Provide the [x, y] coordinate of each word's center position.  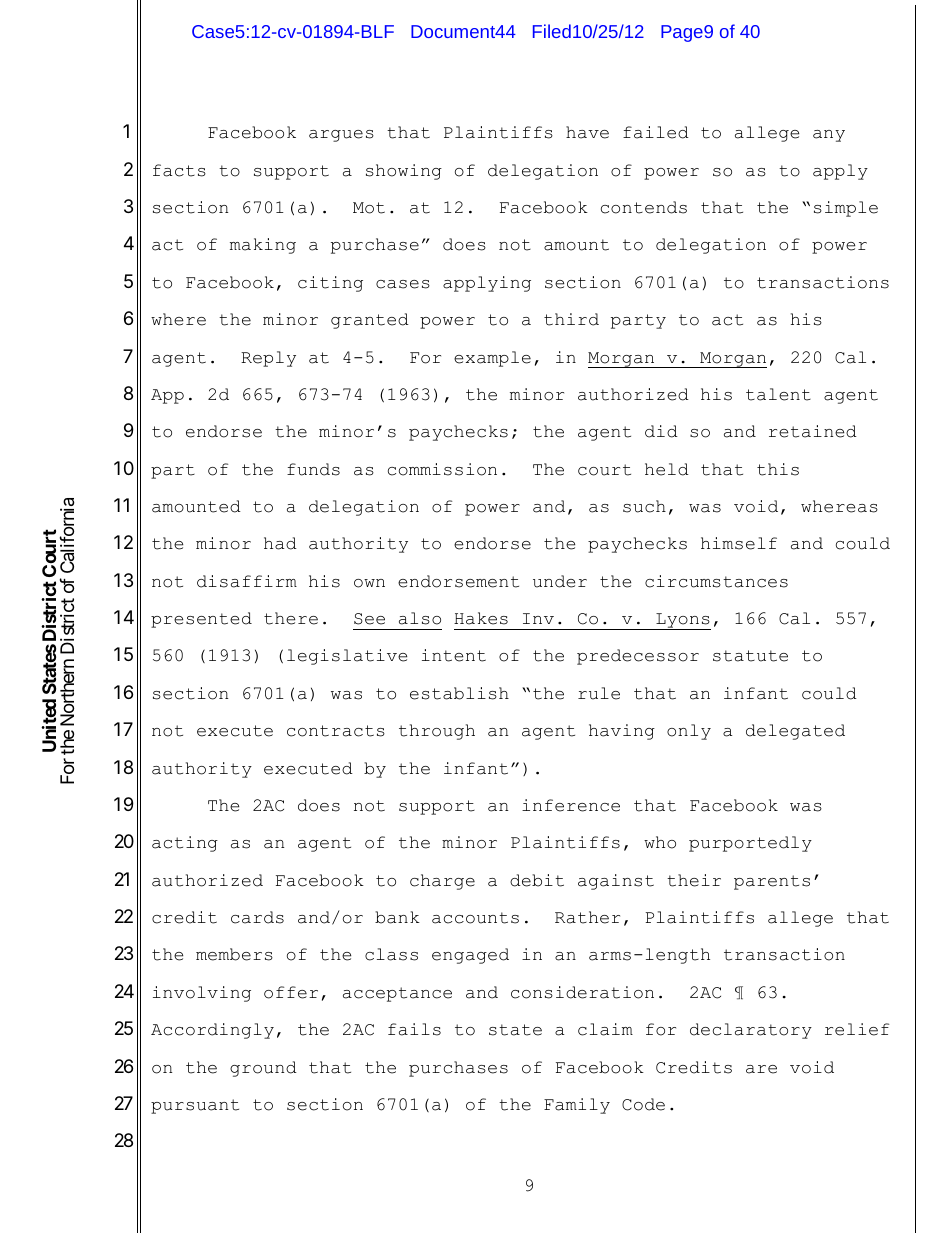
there [291, 618]
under [560, 581]
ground [263, 1069]
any [829, 136]
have [587, 132]
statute [750, 656]
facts [179, 170]
